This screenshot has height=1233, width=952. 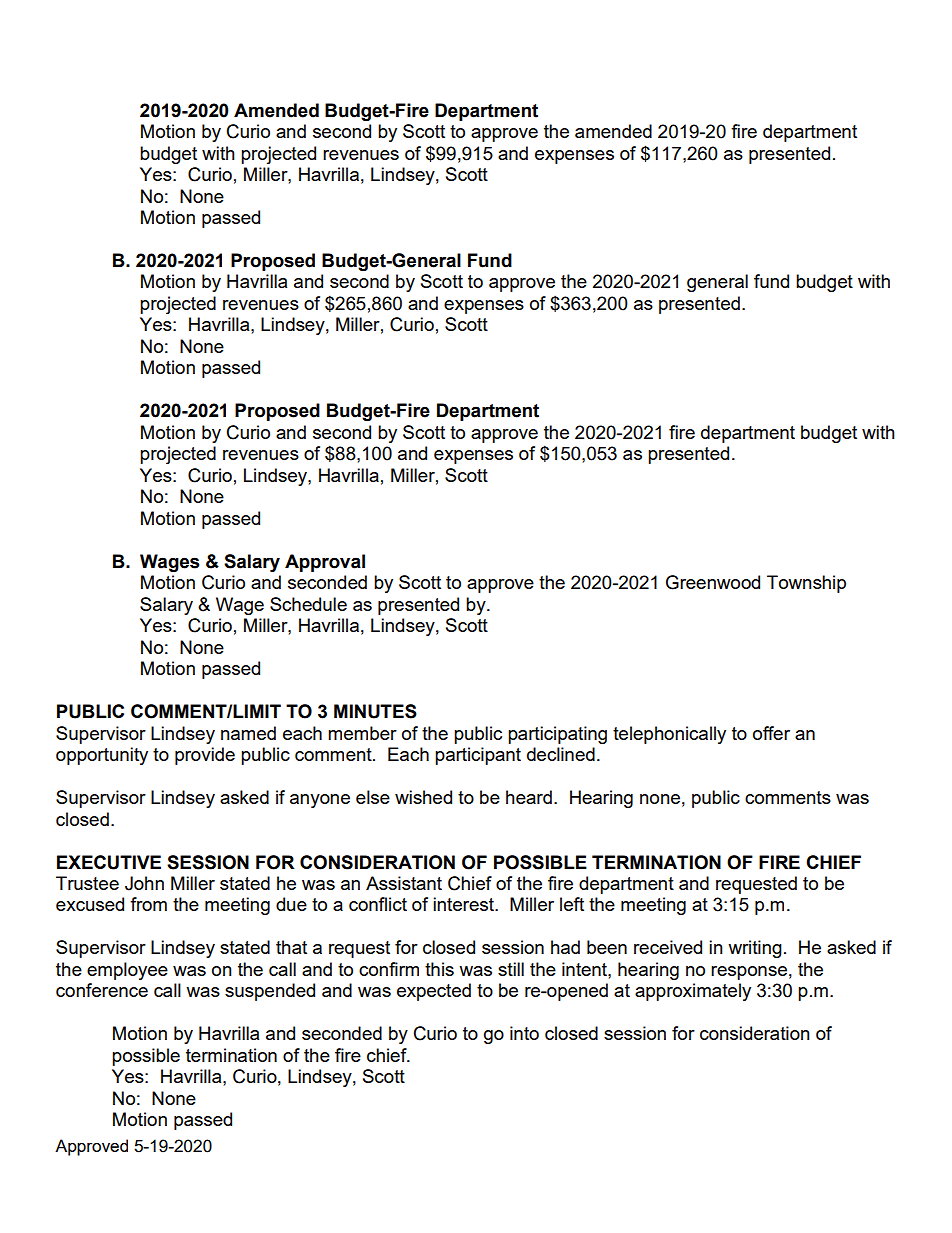 What do you see at coordinates (423, 797) in the screenshot?
I see `wished` at bounding box center [423, 797].
